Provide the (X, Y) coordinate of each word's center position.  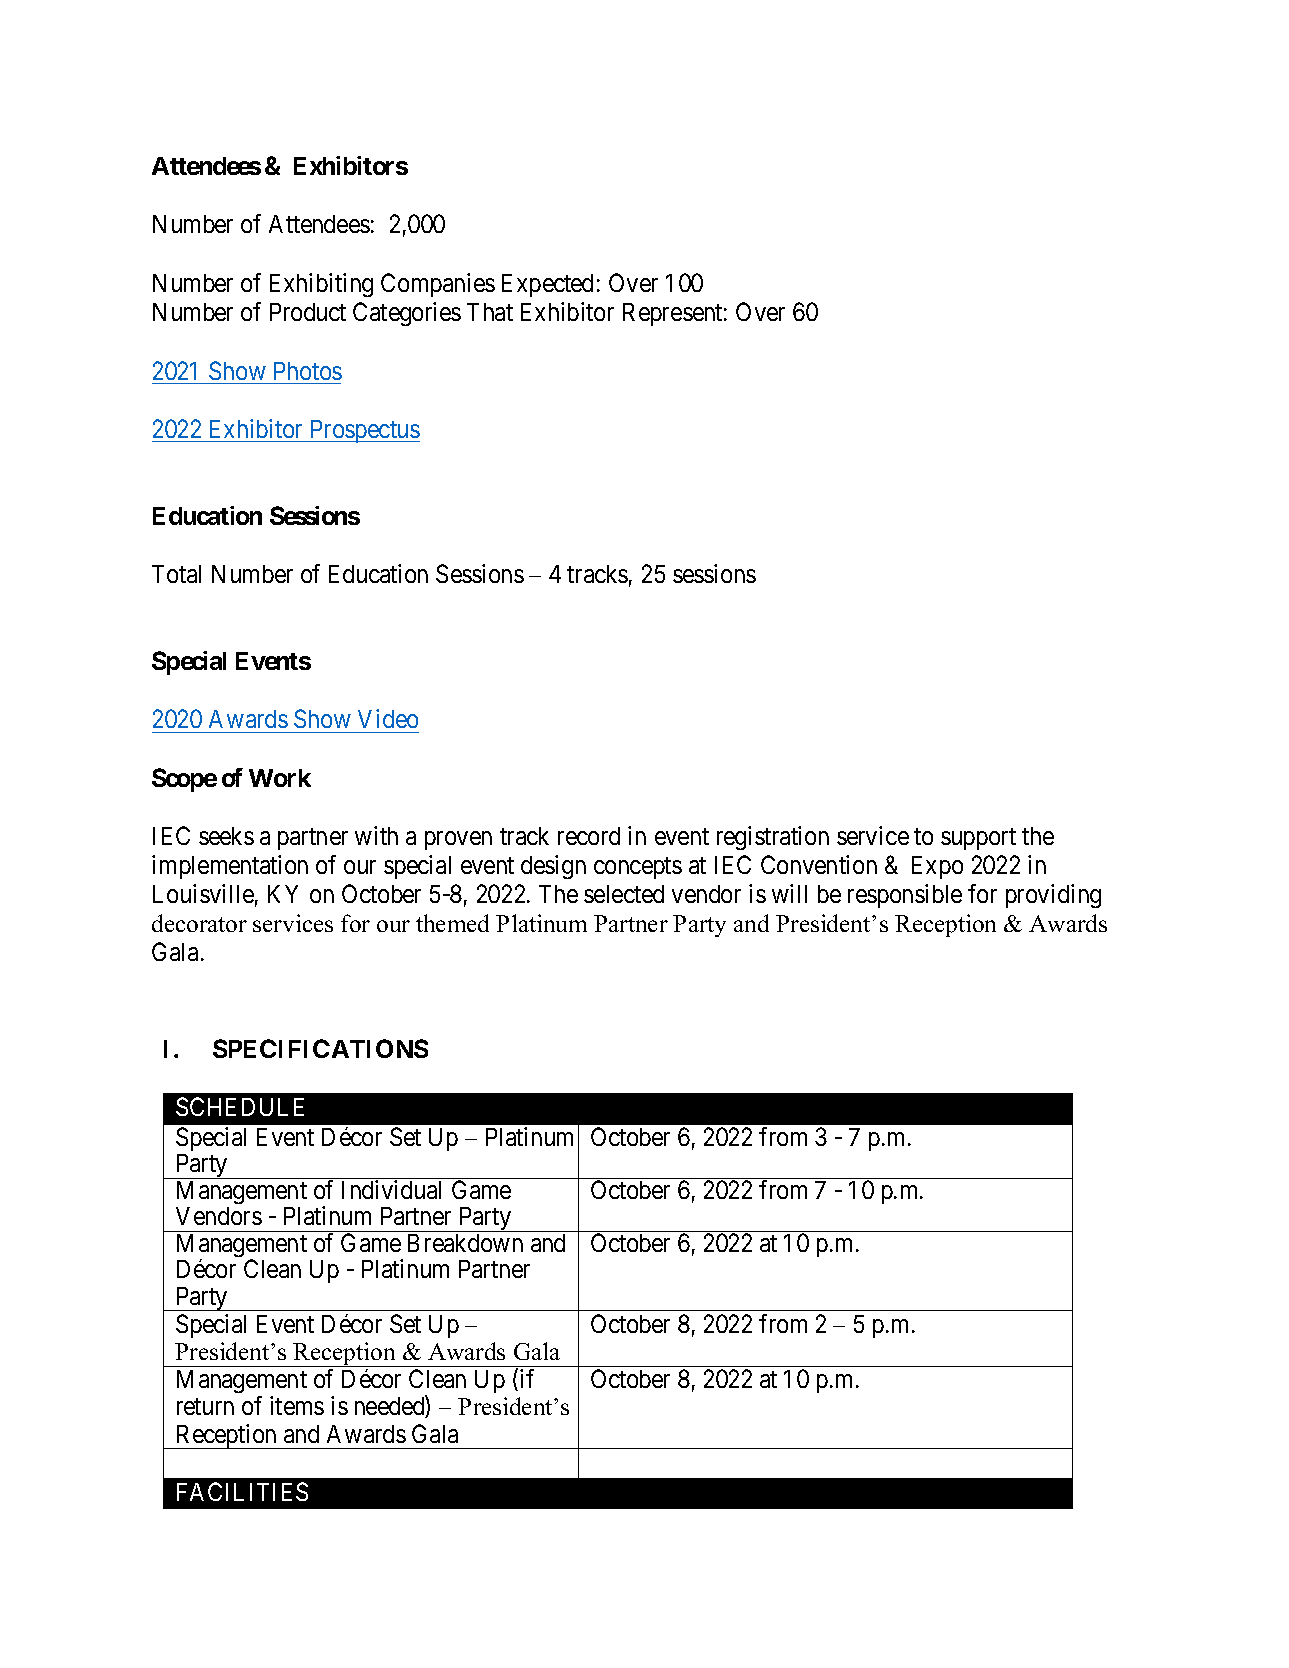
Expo (937, 867)
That (490, 312)
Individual (391, 1189)
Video (388, 718)
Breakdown (465, 1243)
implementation (230, 867)
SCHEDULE (240, 1106)
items (297, 1405)
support (978, 839)
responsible (905, 896)
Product (308, 312)
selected (624, 894)
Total (176, 574)
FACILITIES (242, 1491)
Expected (547, 285)
